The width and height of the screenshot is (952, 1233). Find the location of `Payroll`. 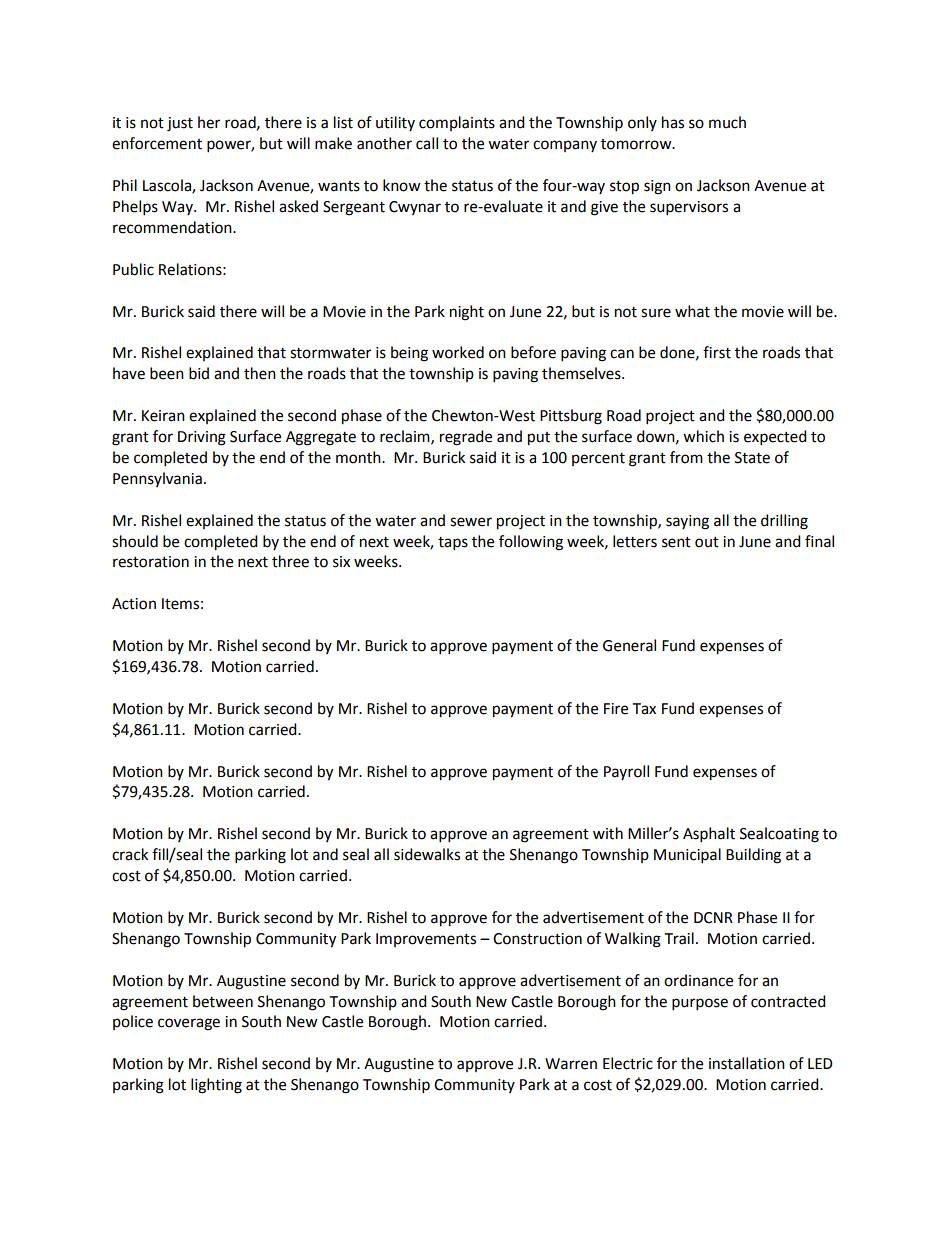

Payroll is located at coordinates (626, 772).
